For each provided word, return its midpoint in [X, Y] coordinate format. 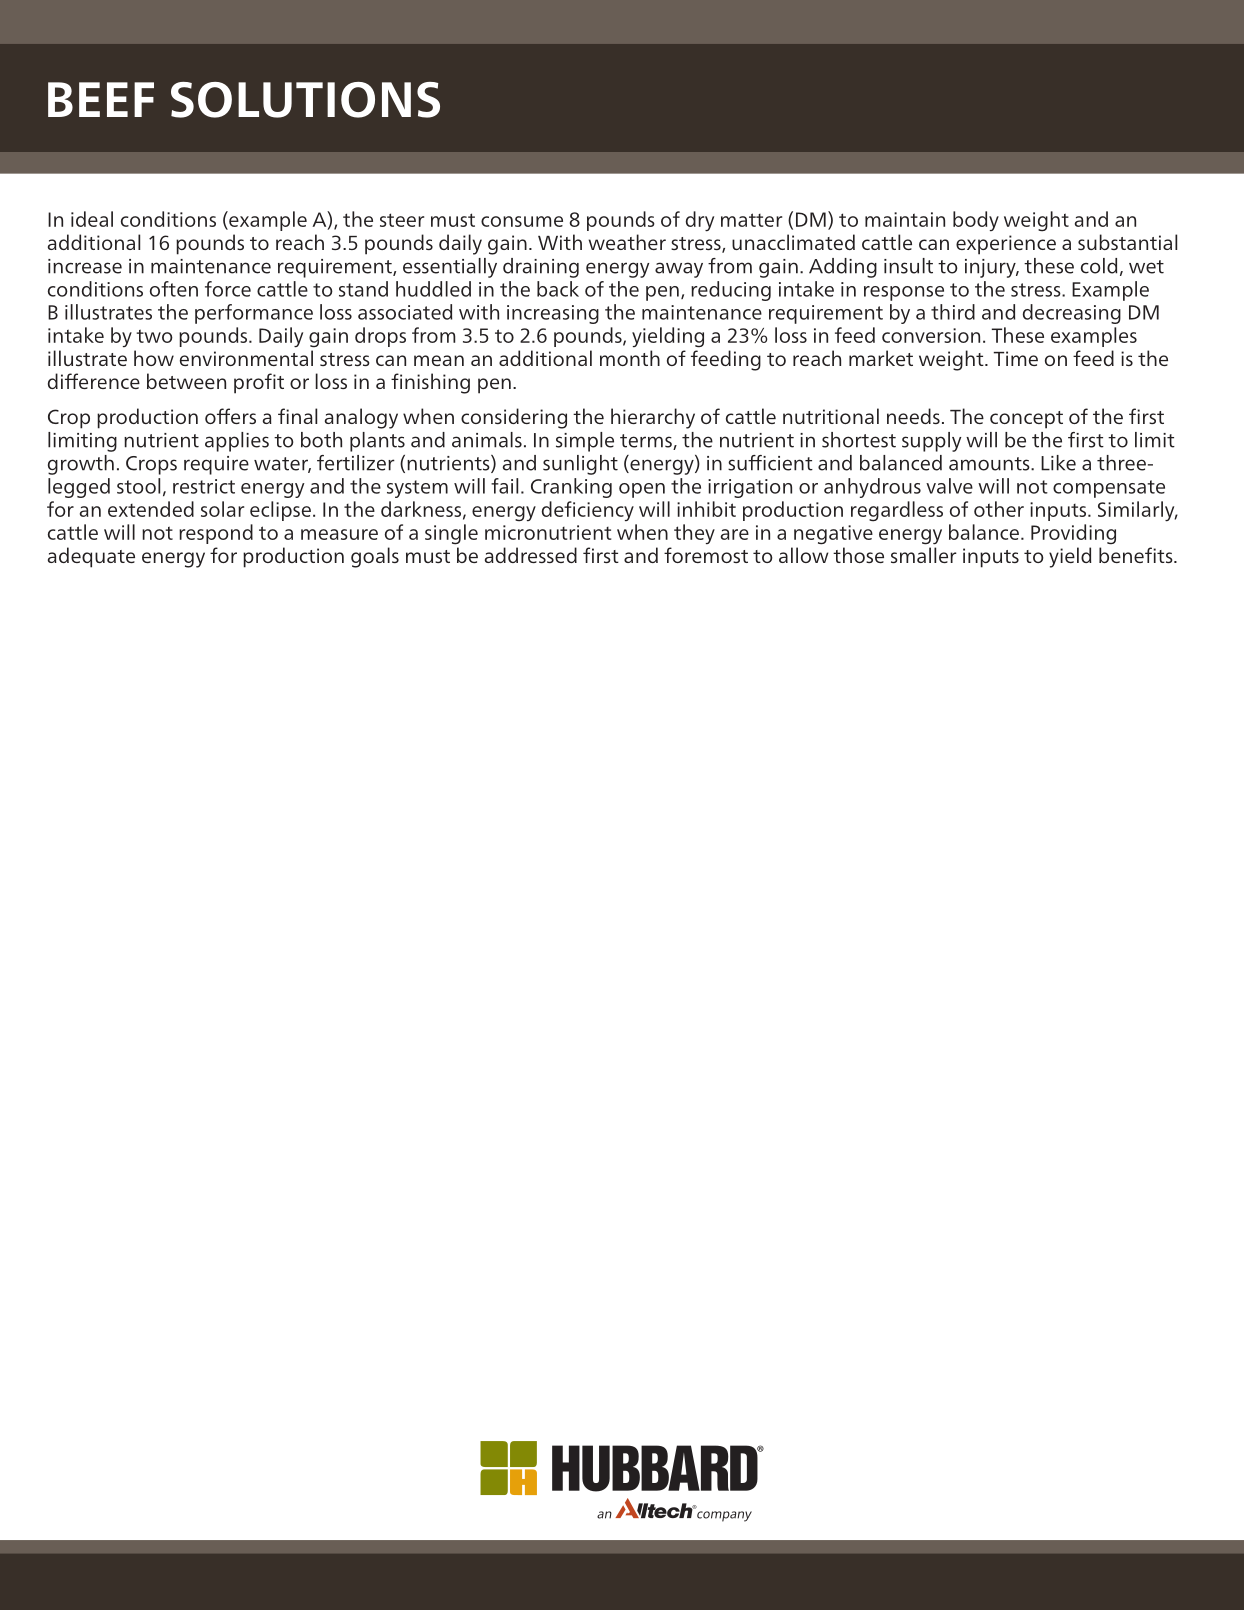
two [154, 336]
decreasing [1072, 314]
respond [216, 534]
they [694, 534]
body [976, 221]
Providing [1073, 534]
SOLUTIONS [305, 100]
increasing [553, 314]
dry [700, 221]
